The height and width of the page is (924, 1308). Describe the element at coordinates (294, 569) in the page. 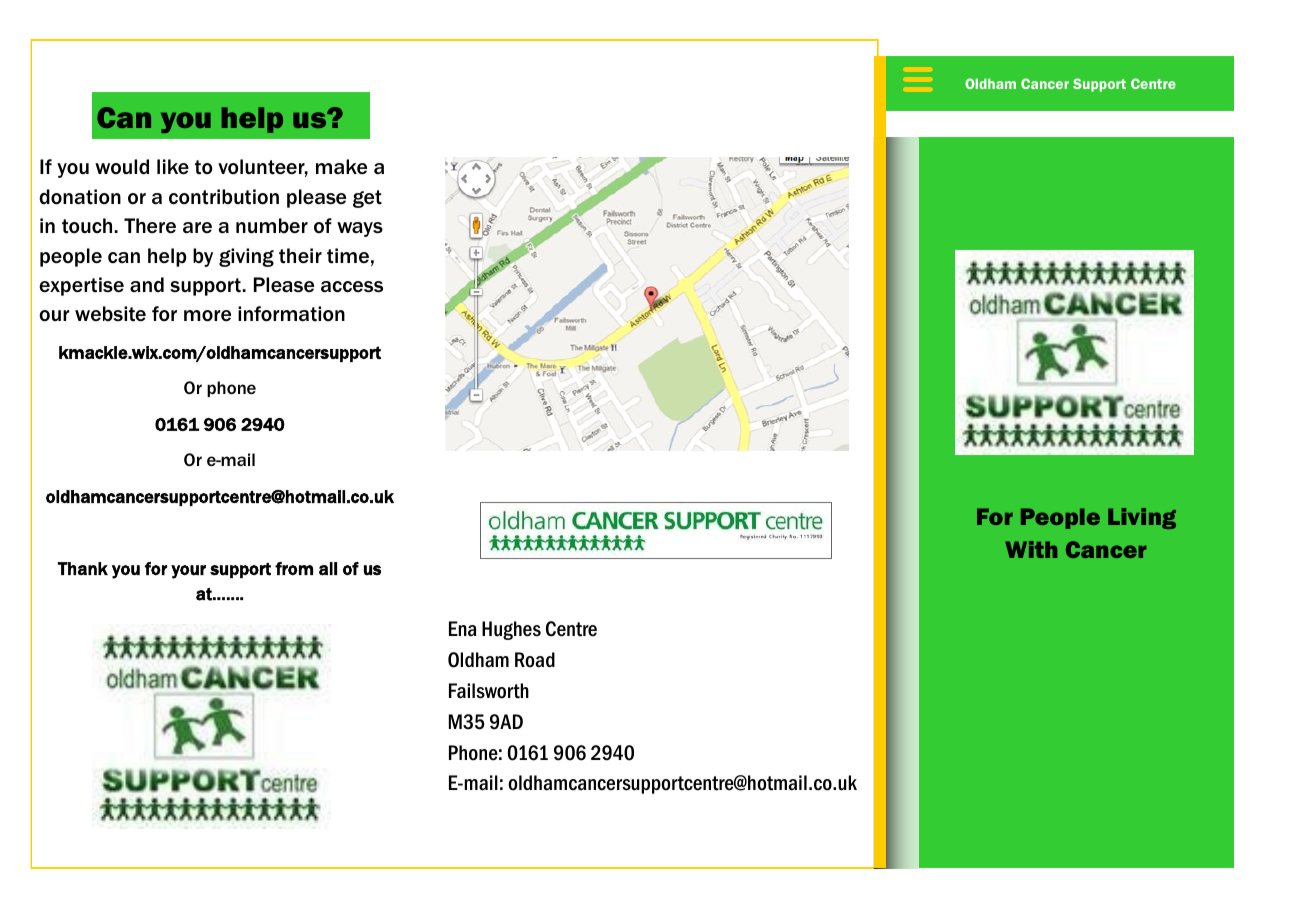

I see `from` at that location.
